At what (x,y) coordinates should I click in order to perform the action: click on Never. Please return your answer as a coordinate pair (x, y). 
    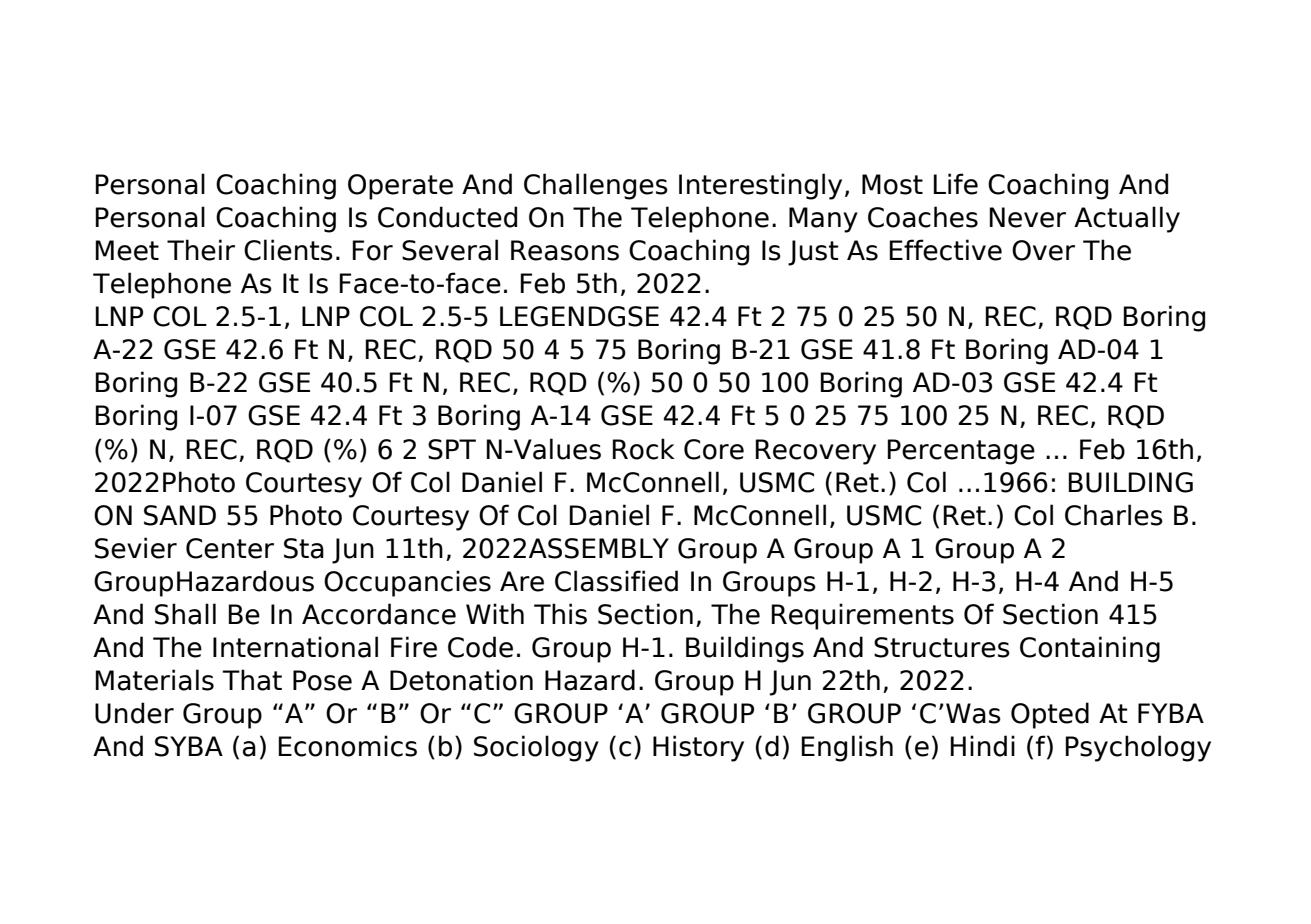
    Looking at the image, I should click on (1027, 217).
